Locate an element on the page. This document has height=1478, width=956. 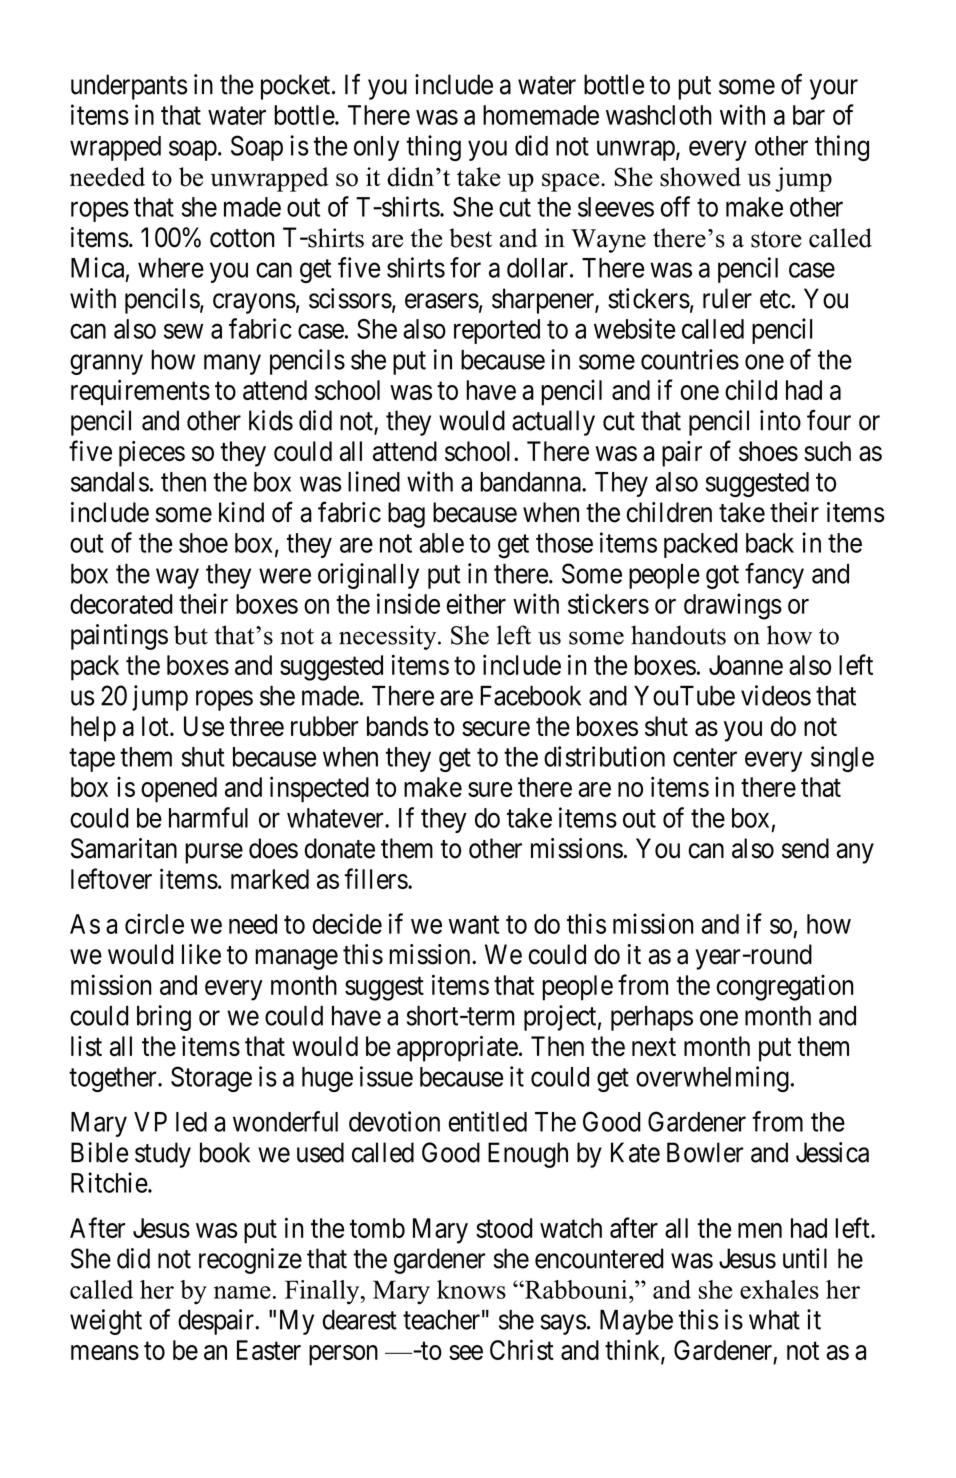
circle is located at coordinates (154, 923).
